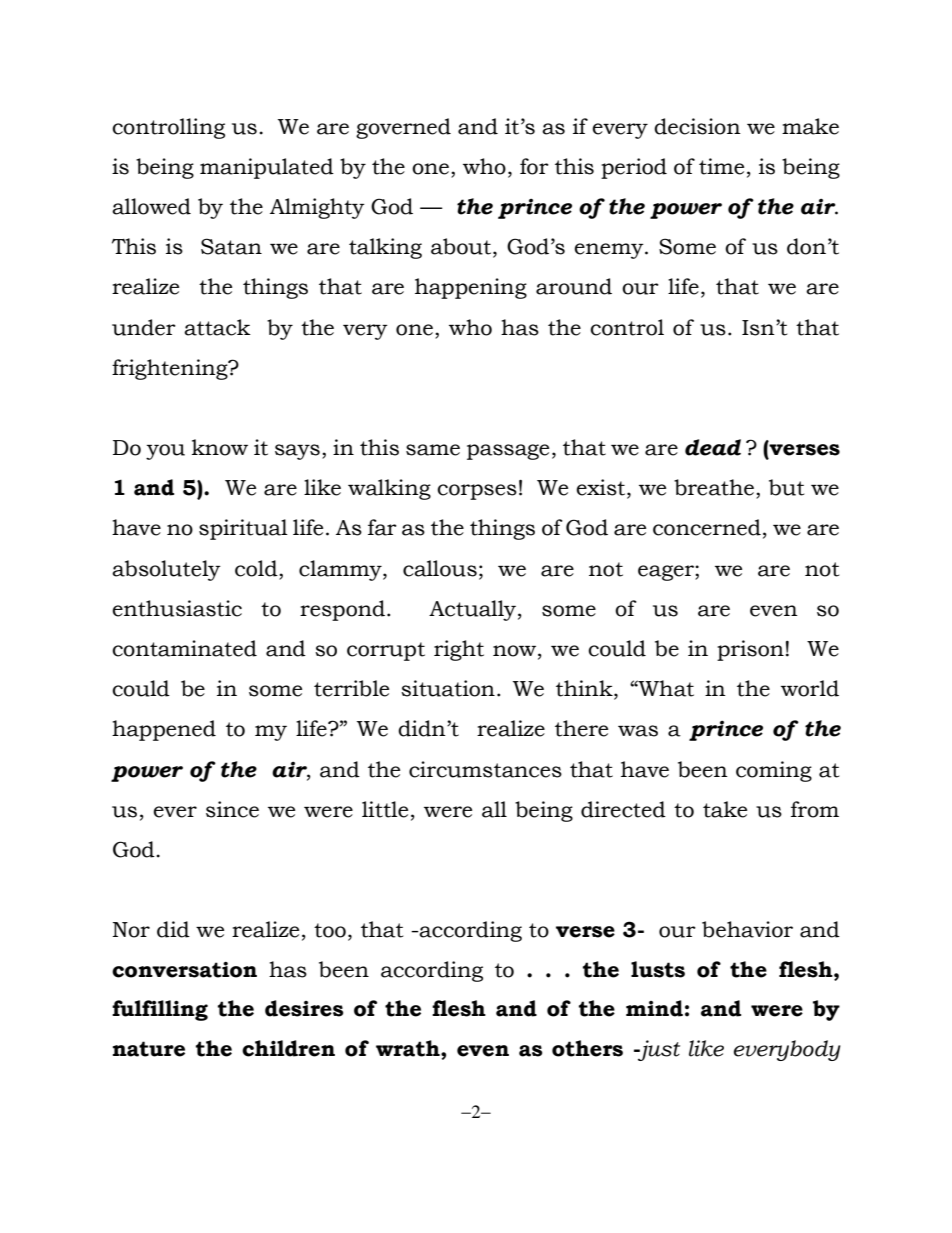 Image resolution: width=952 pixels, height=1233 pixels. Describe the element at coordinates (160, 1010) in the screenshot. I see `fulfilling` at that location.
